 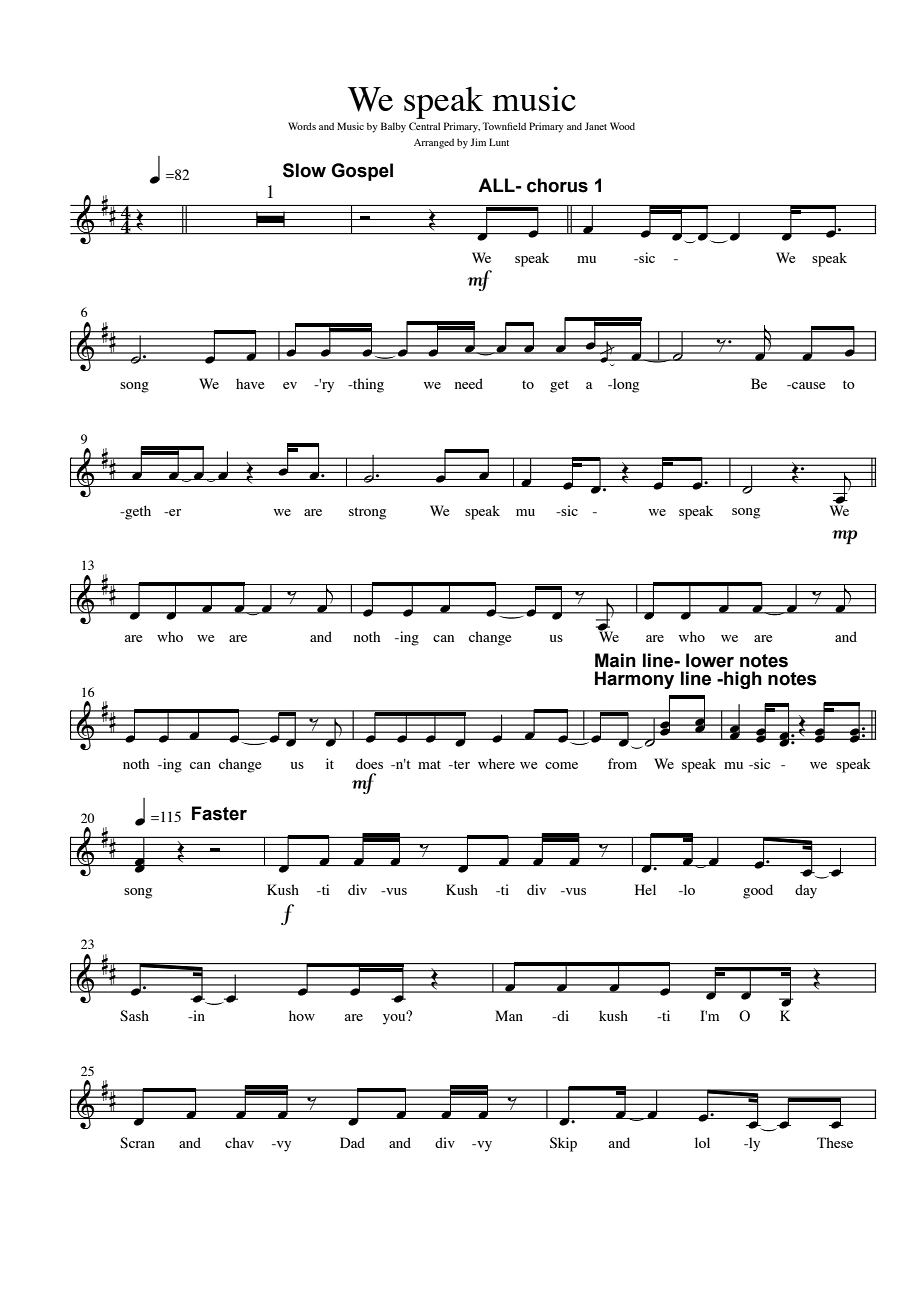 What do you see at coordinates (239, 1142) in the page?
I see `chav` at bounding box center [239, 1142].
